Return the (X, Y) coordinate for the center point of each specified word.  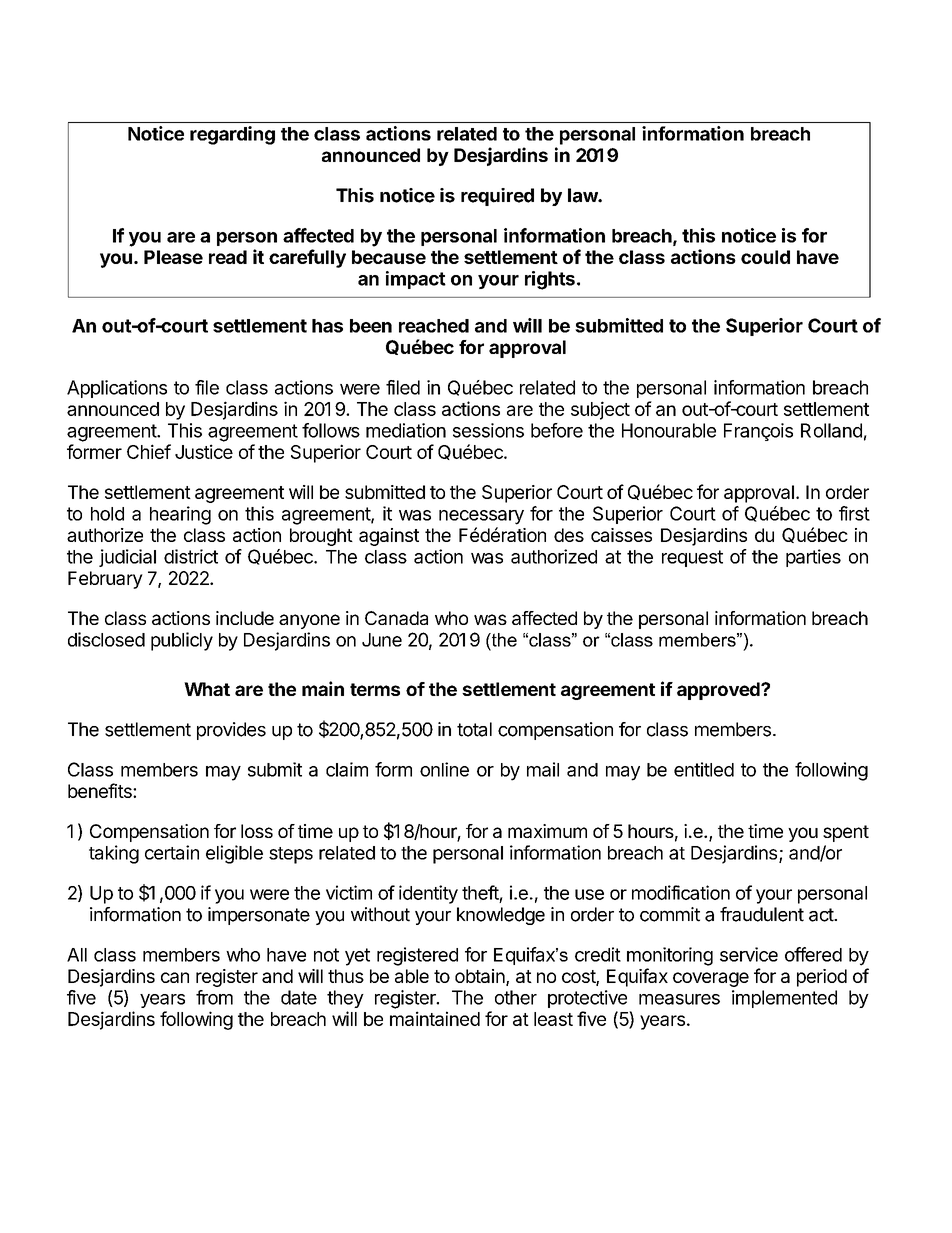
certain (172, 852)
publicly (182, 641)
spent (846, 833)
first (854, 513)
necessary (481, 517)
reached (434, 326)
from (214, 997)
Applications (117, 389)
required (497, 197)
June (382, 640)
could (765, 257)
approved (719, 691)
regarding (232, 135)
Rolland (831, 430)
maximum (547, 831)
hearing (180, 515)
